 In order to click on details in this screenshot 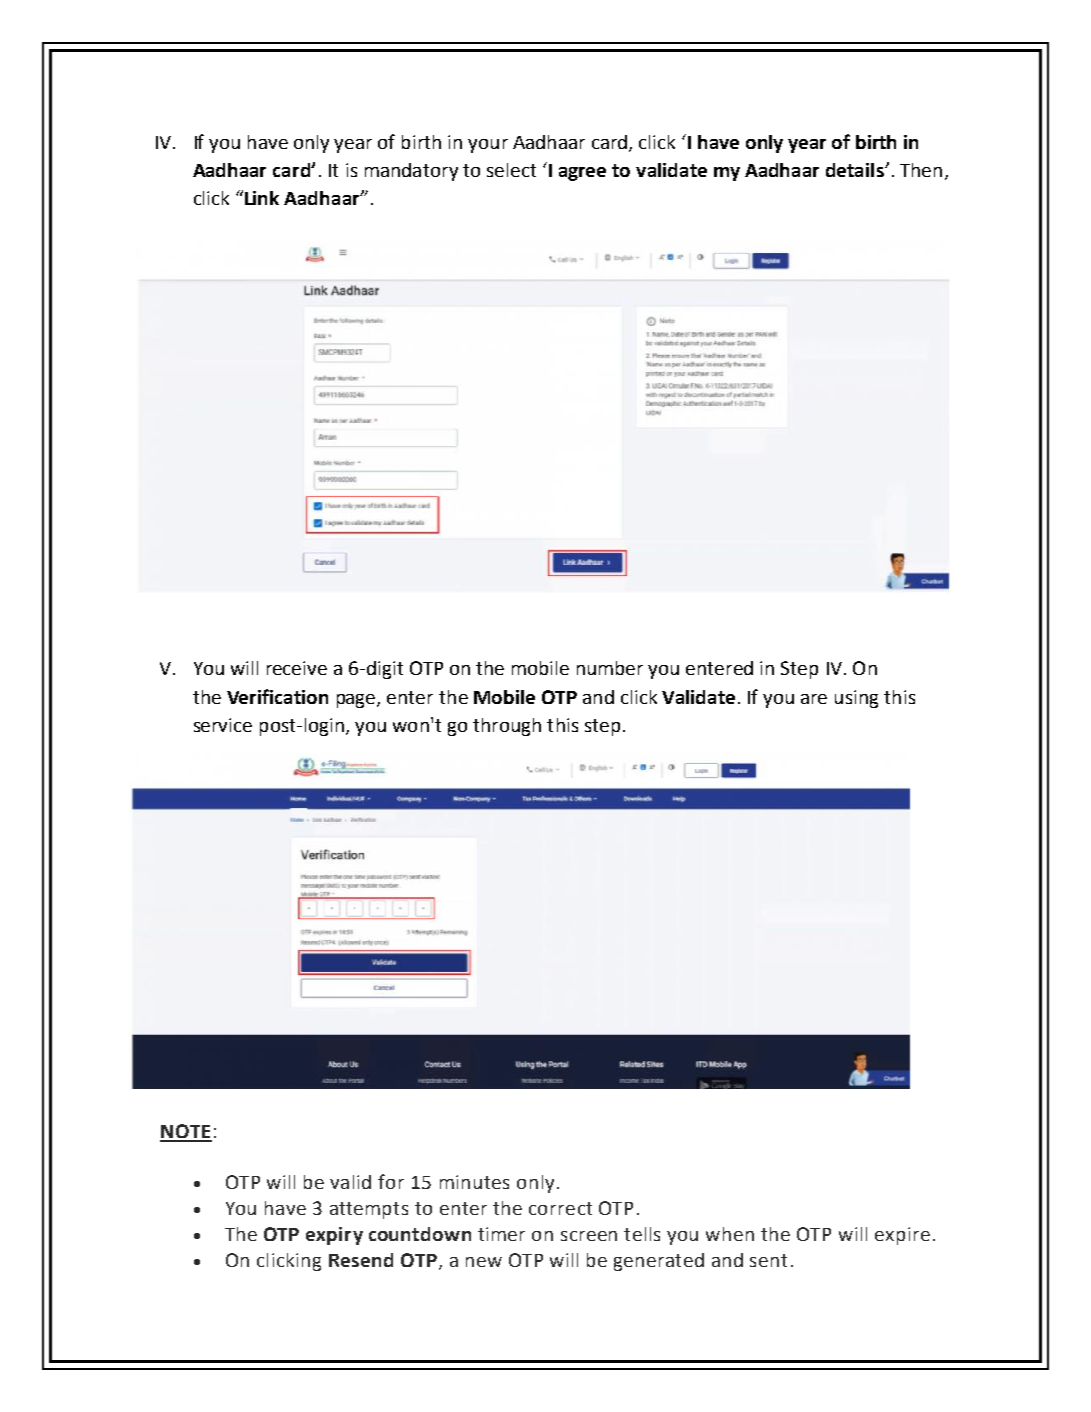, I will do `click(856, 170)`.
